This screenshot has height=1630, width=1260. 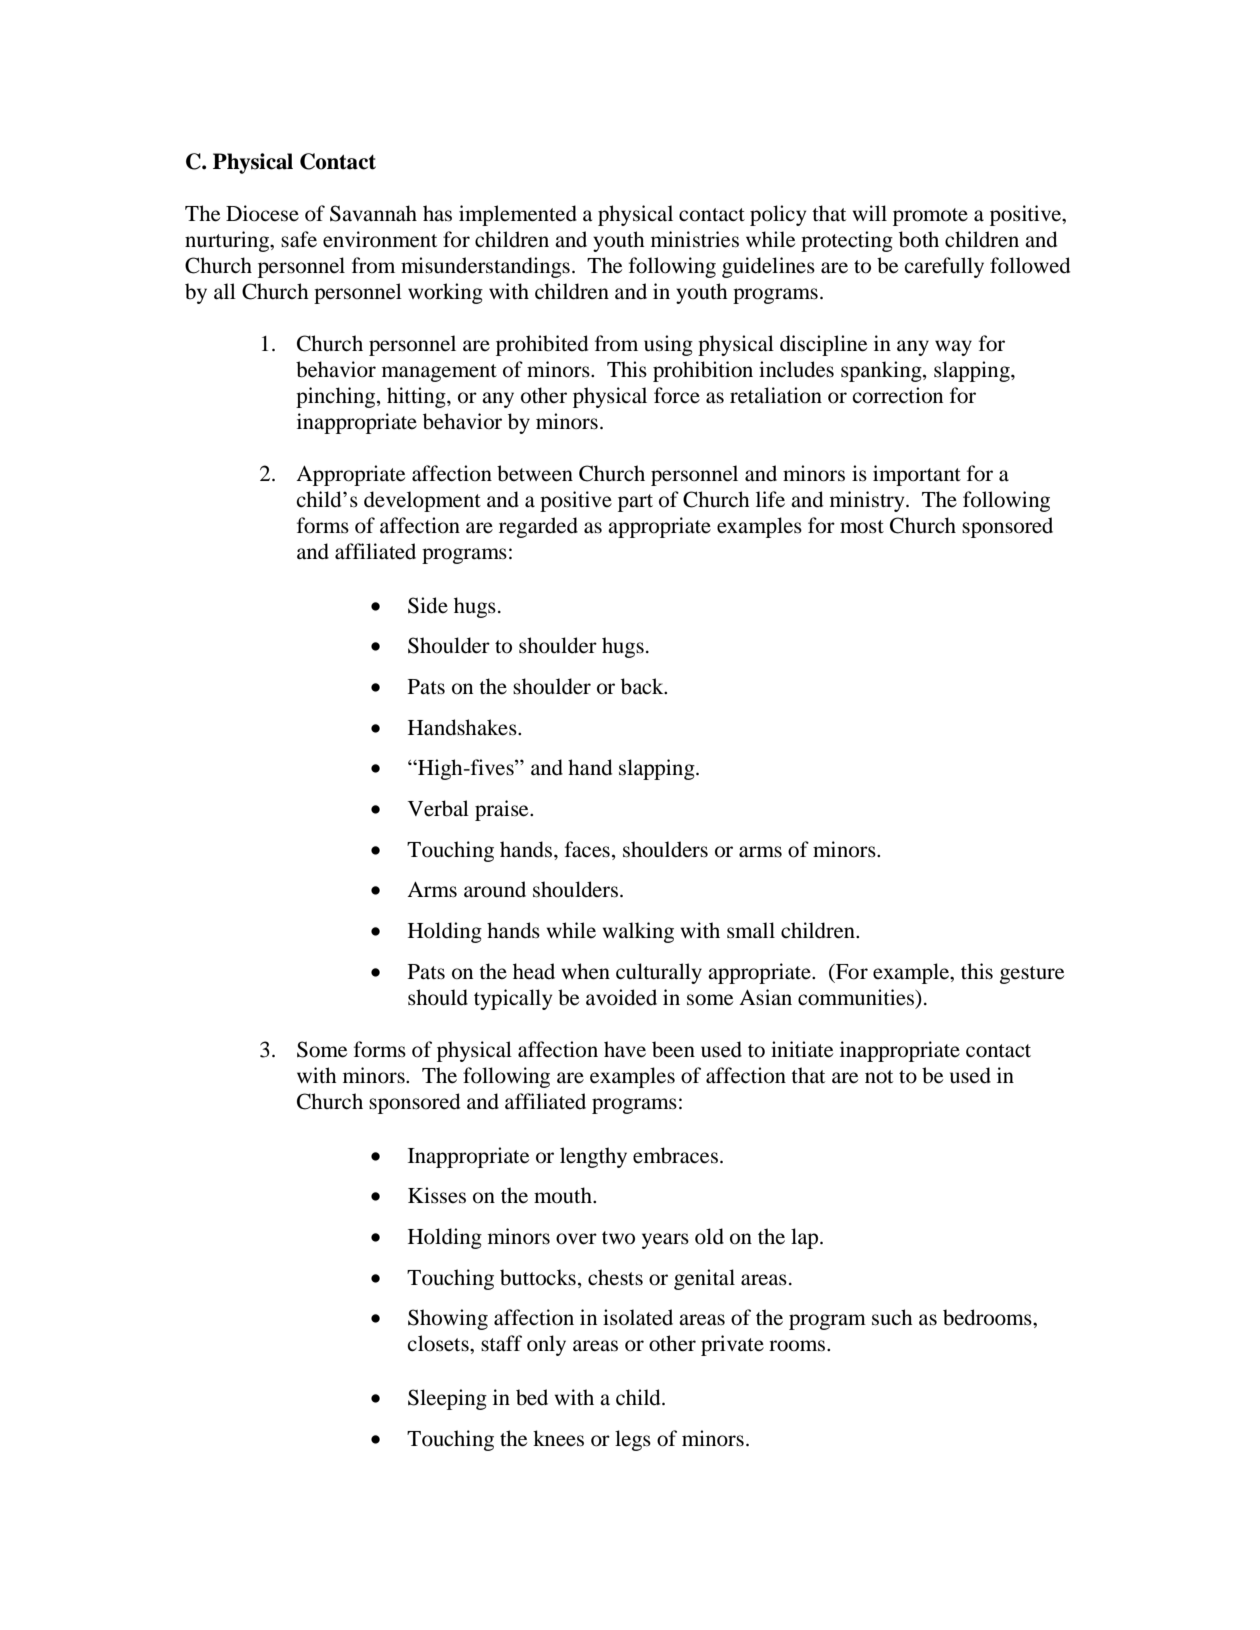 What do you see at coordinates (587, 849) in the screenshot?
I see `faces` at bounding box center [587, 849].
